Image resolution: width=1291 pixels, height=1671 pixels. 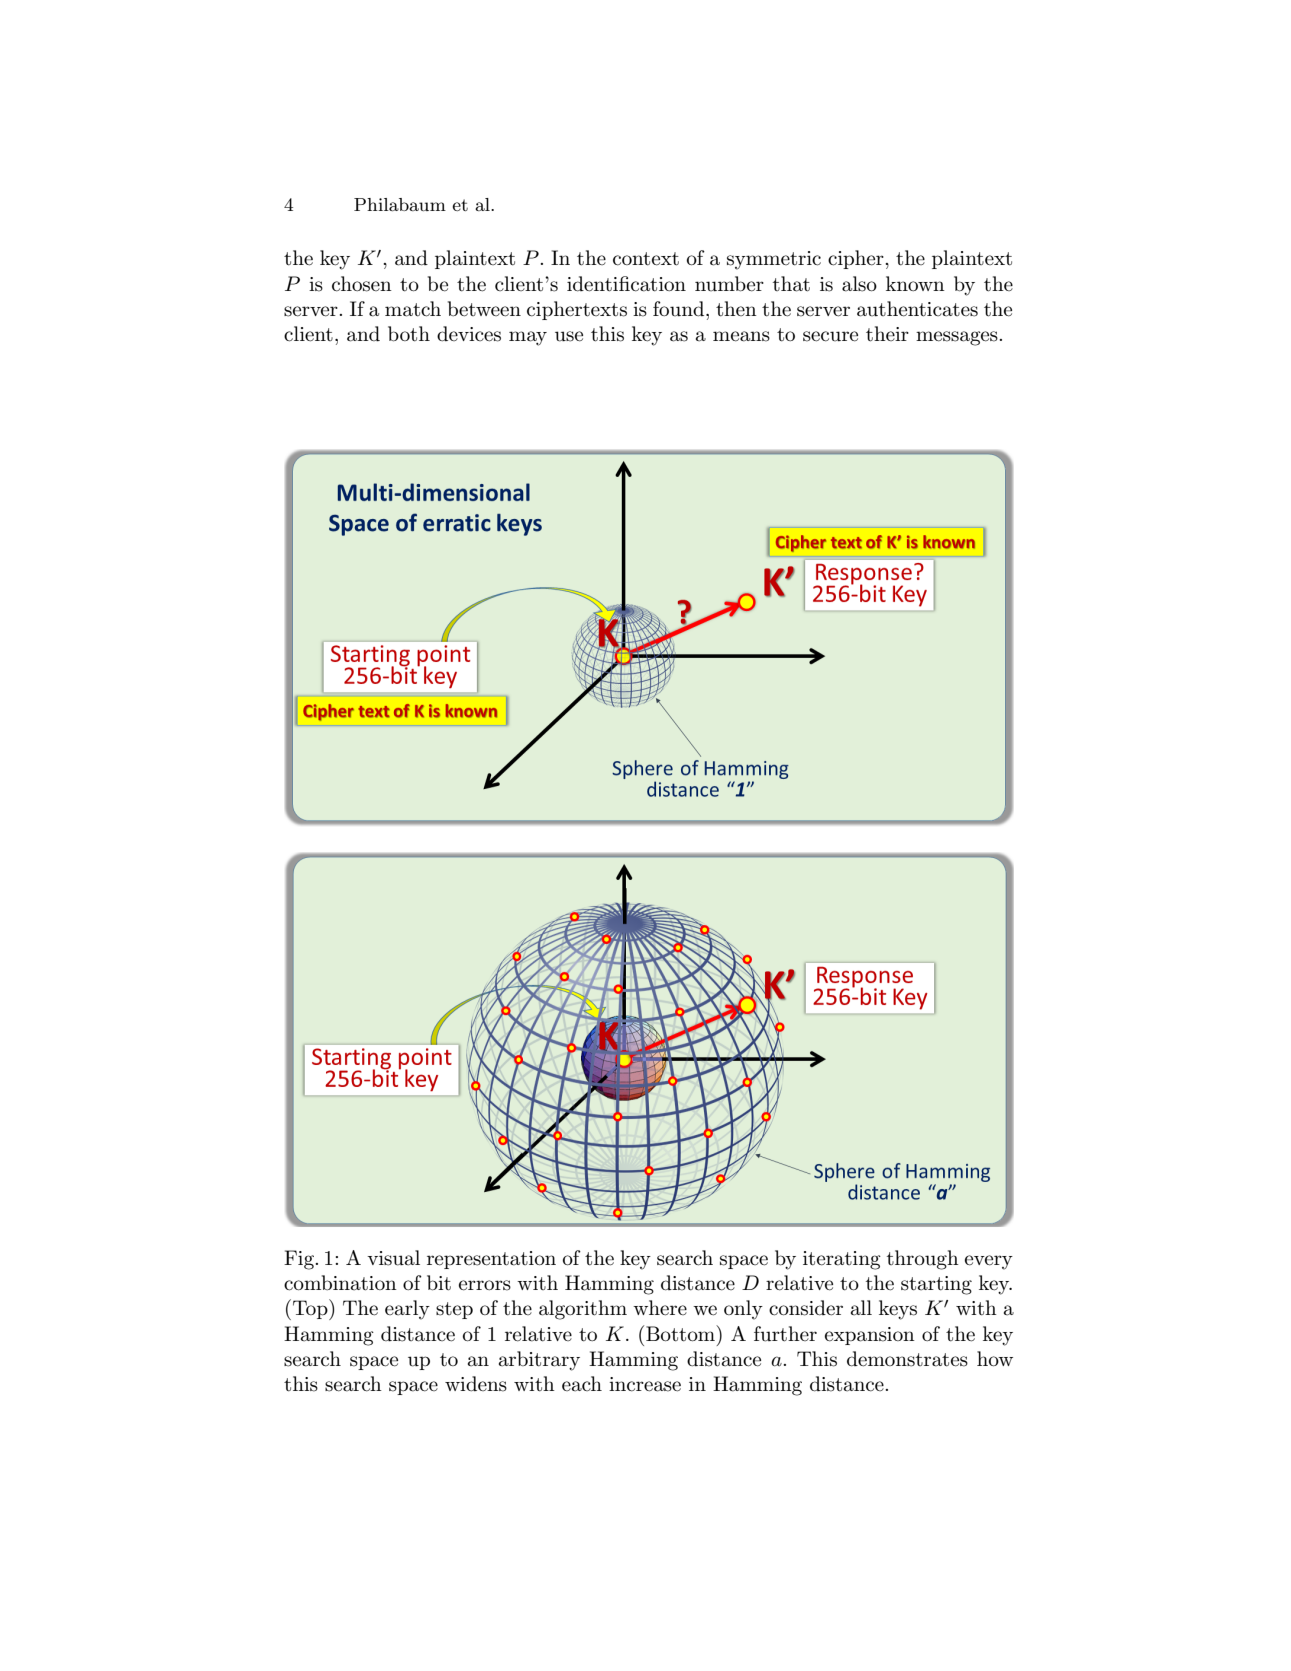 What do you see at coordinates (915, 283) in the screenshot?
I see `known` at bounding box center [915, 283].
